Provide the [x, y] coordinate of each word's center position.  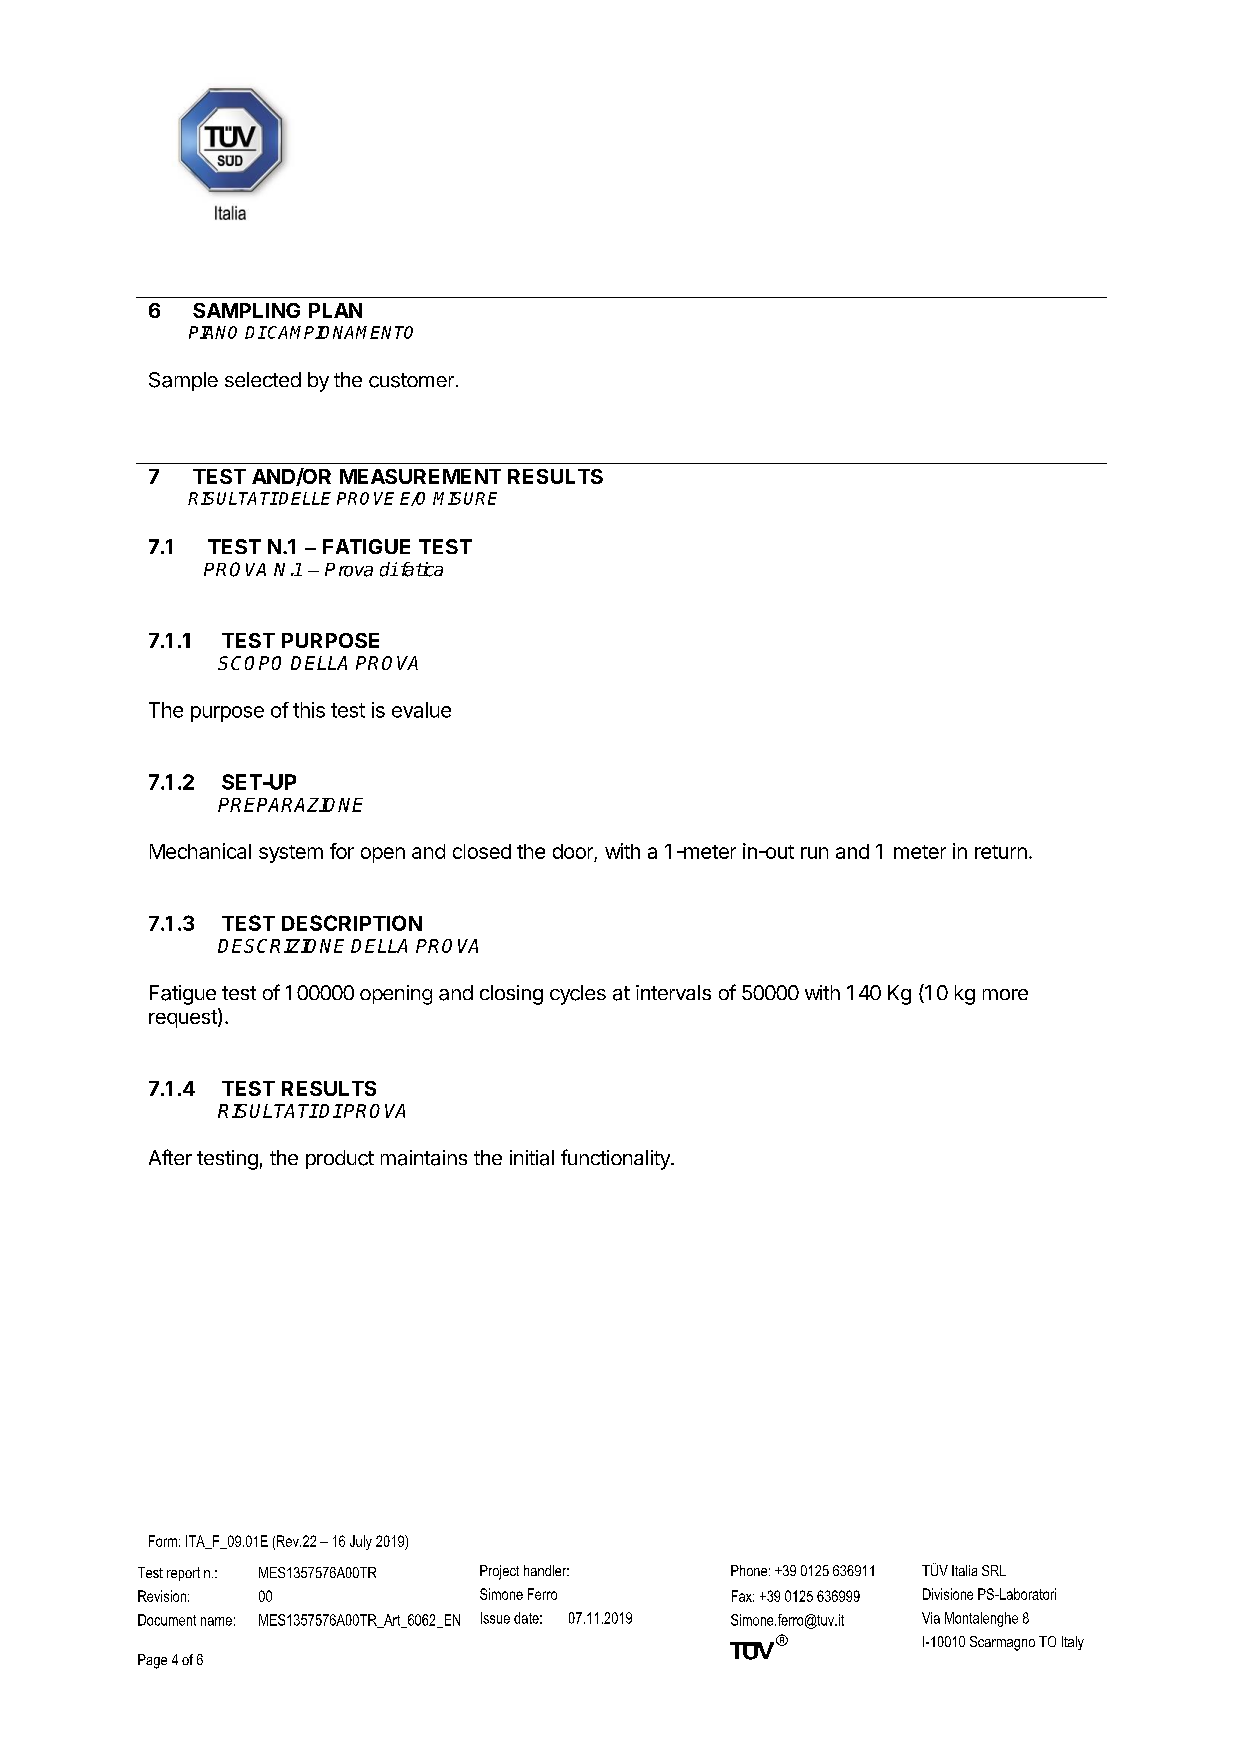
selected [263, 379]
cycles [578, 995]
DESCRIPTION [352, 923]
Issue [495, 1618]
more [1005, 994]
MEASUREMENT [420, 476]
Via [931, 1618]
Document [167, 1620]
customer [411, 380]
